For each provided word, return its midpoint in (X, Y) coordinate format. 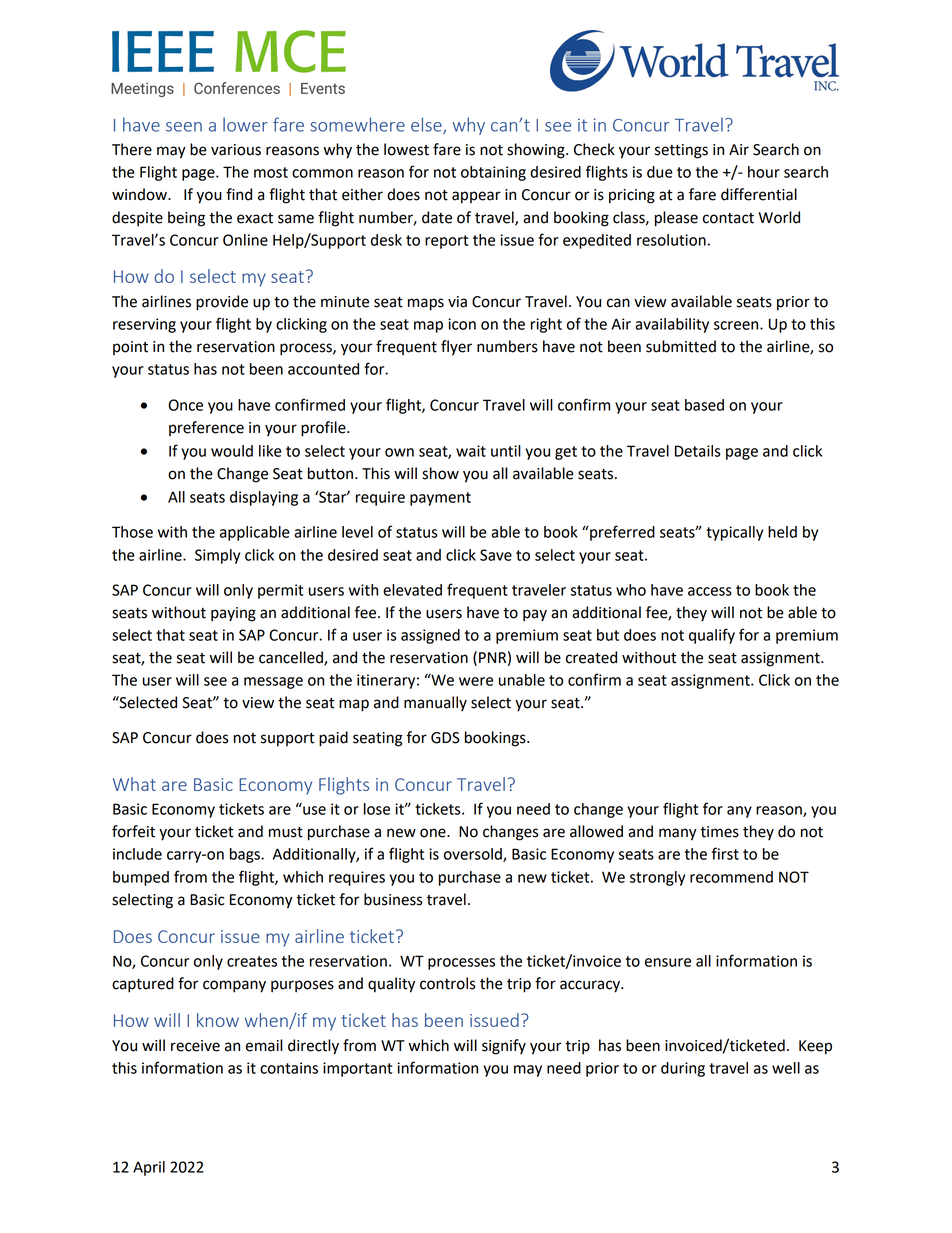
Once (185, 405)
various (236, 150)
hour (764, 172)
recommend (731, 877)
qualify (712, 636)
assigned (430, 636)
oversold (474, 855)
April (149, 1168)
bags (246, 855)
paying (233, 614)
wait (471, 451)
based (704, 405)
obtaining (493, 173)
